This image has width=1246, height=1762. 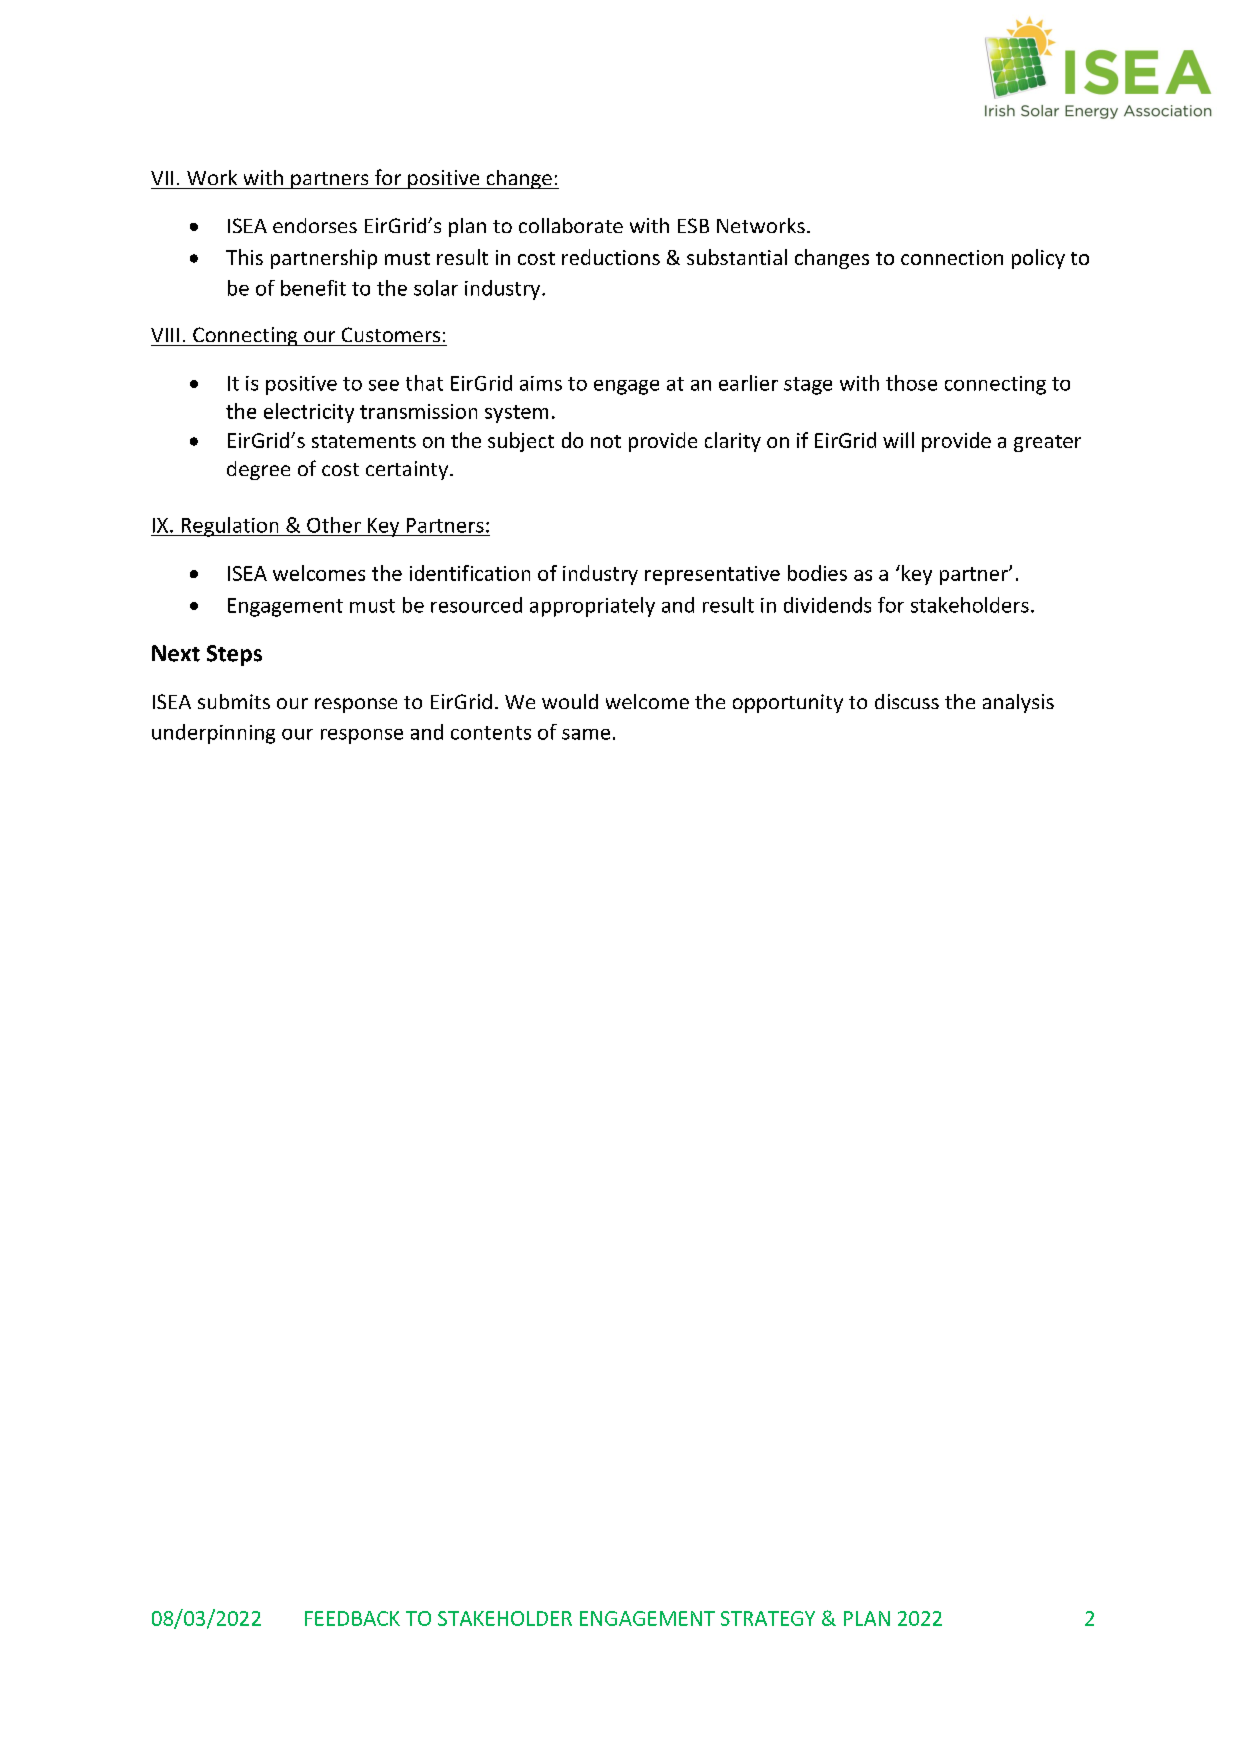 I want to click on discuss, so click(x=907, y=701).
